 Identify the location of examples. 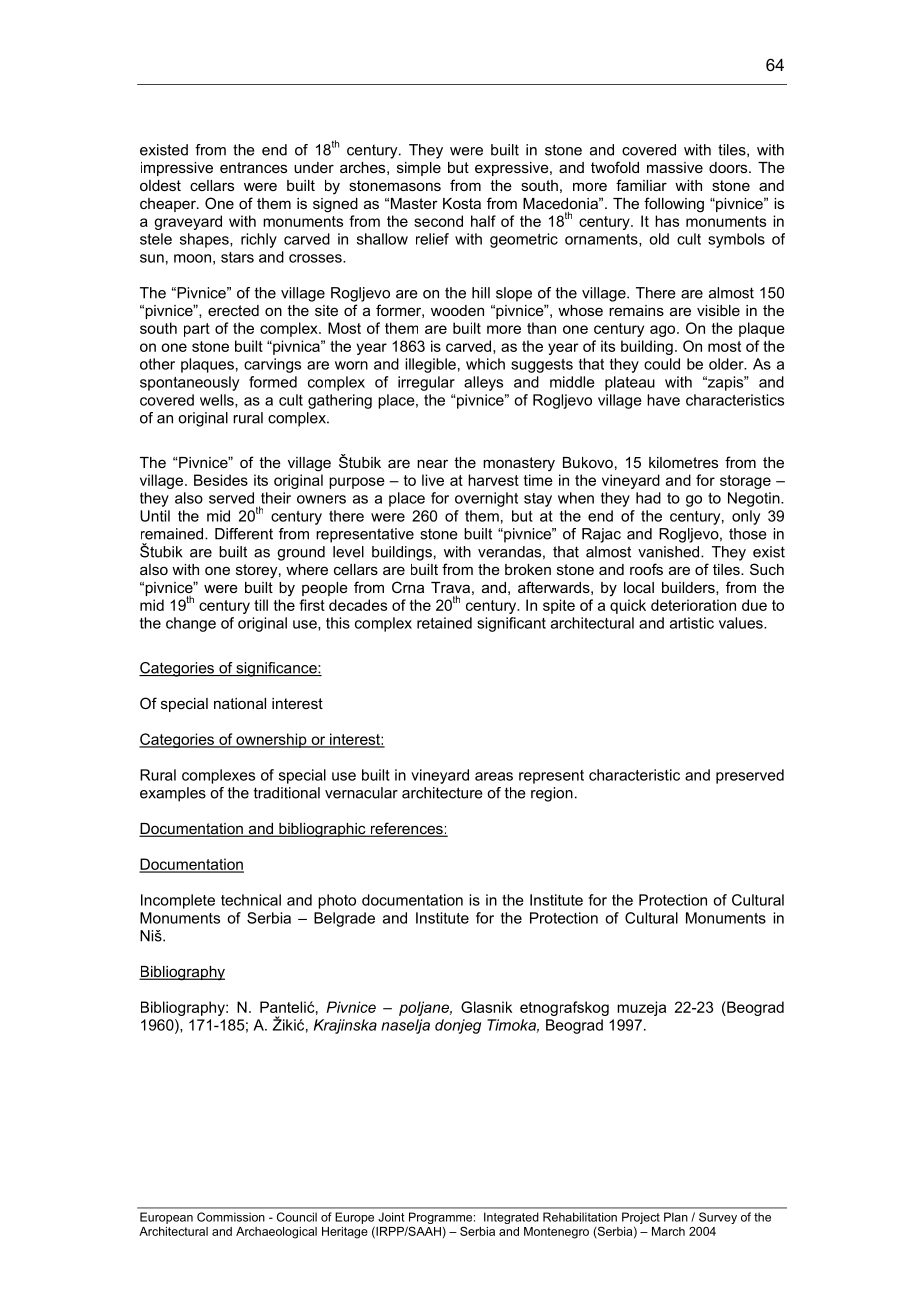
(173, 794).
